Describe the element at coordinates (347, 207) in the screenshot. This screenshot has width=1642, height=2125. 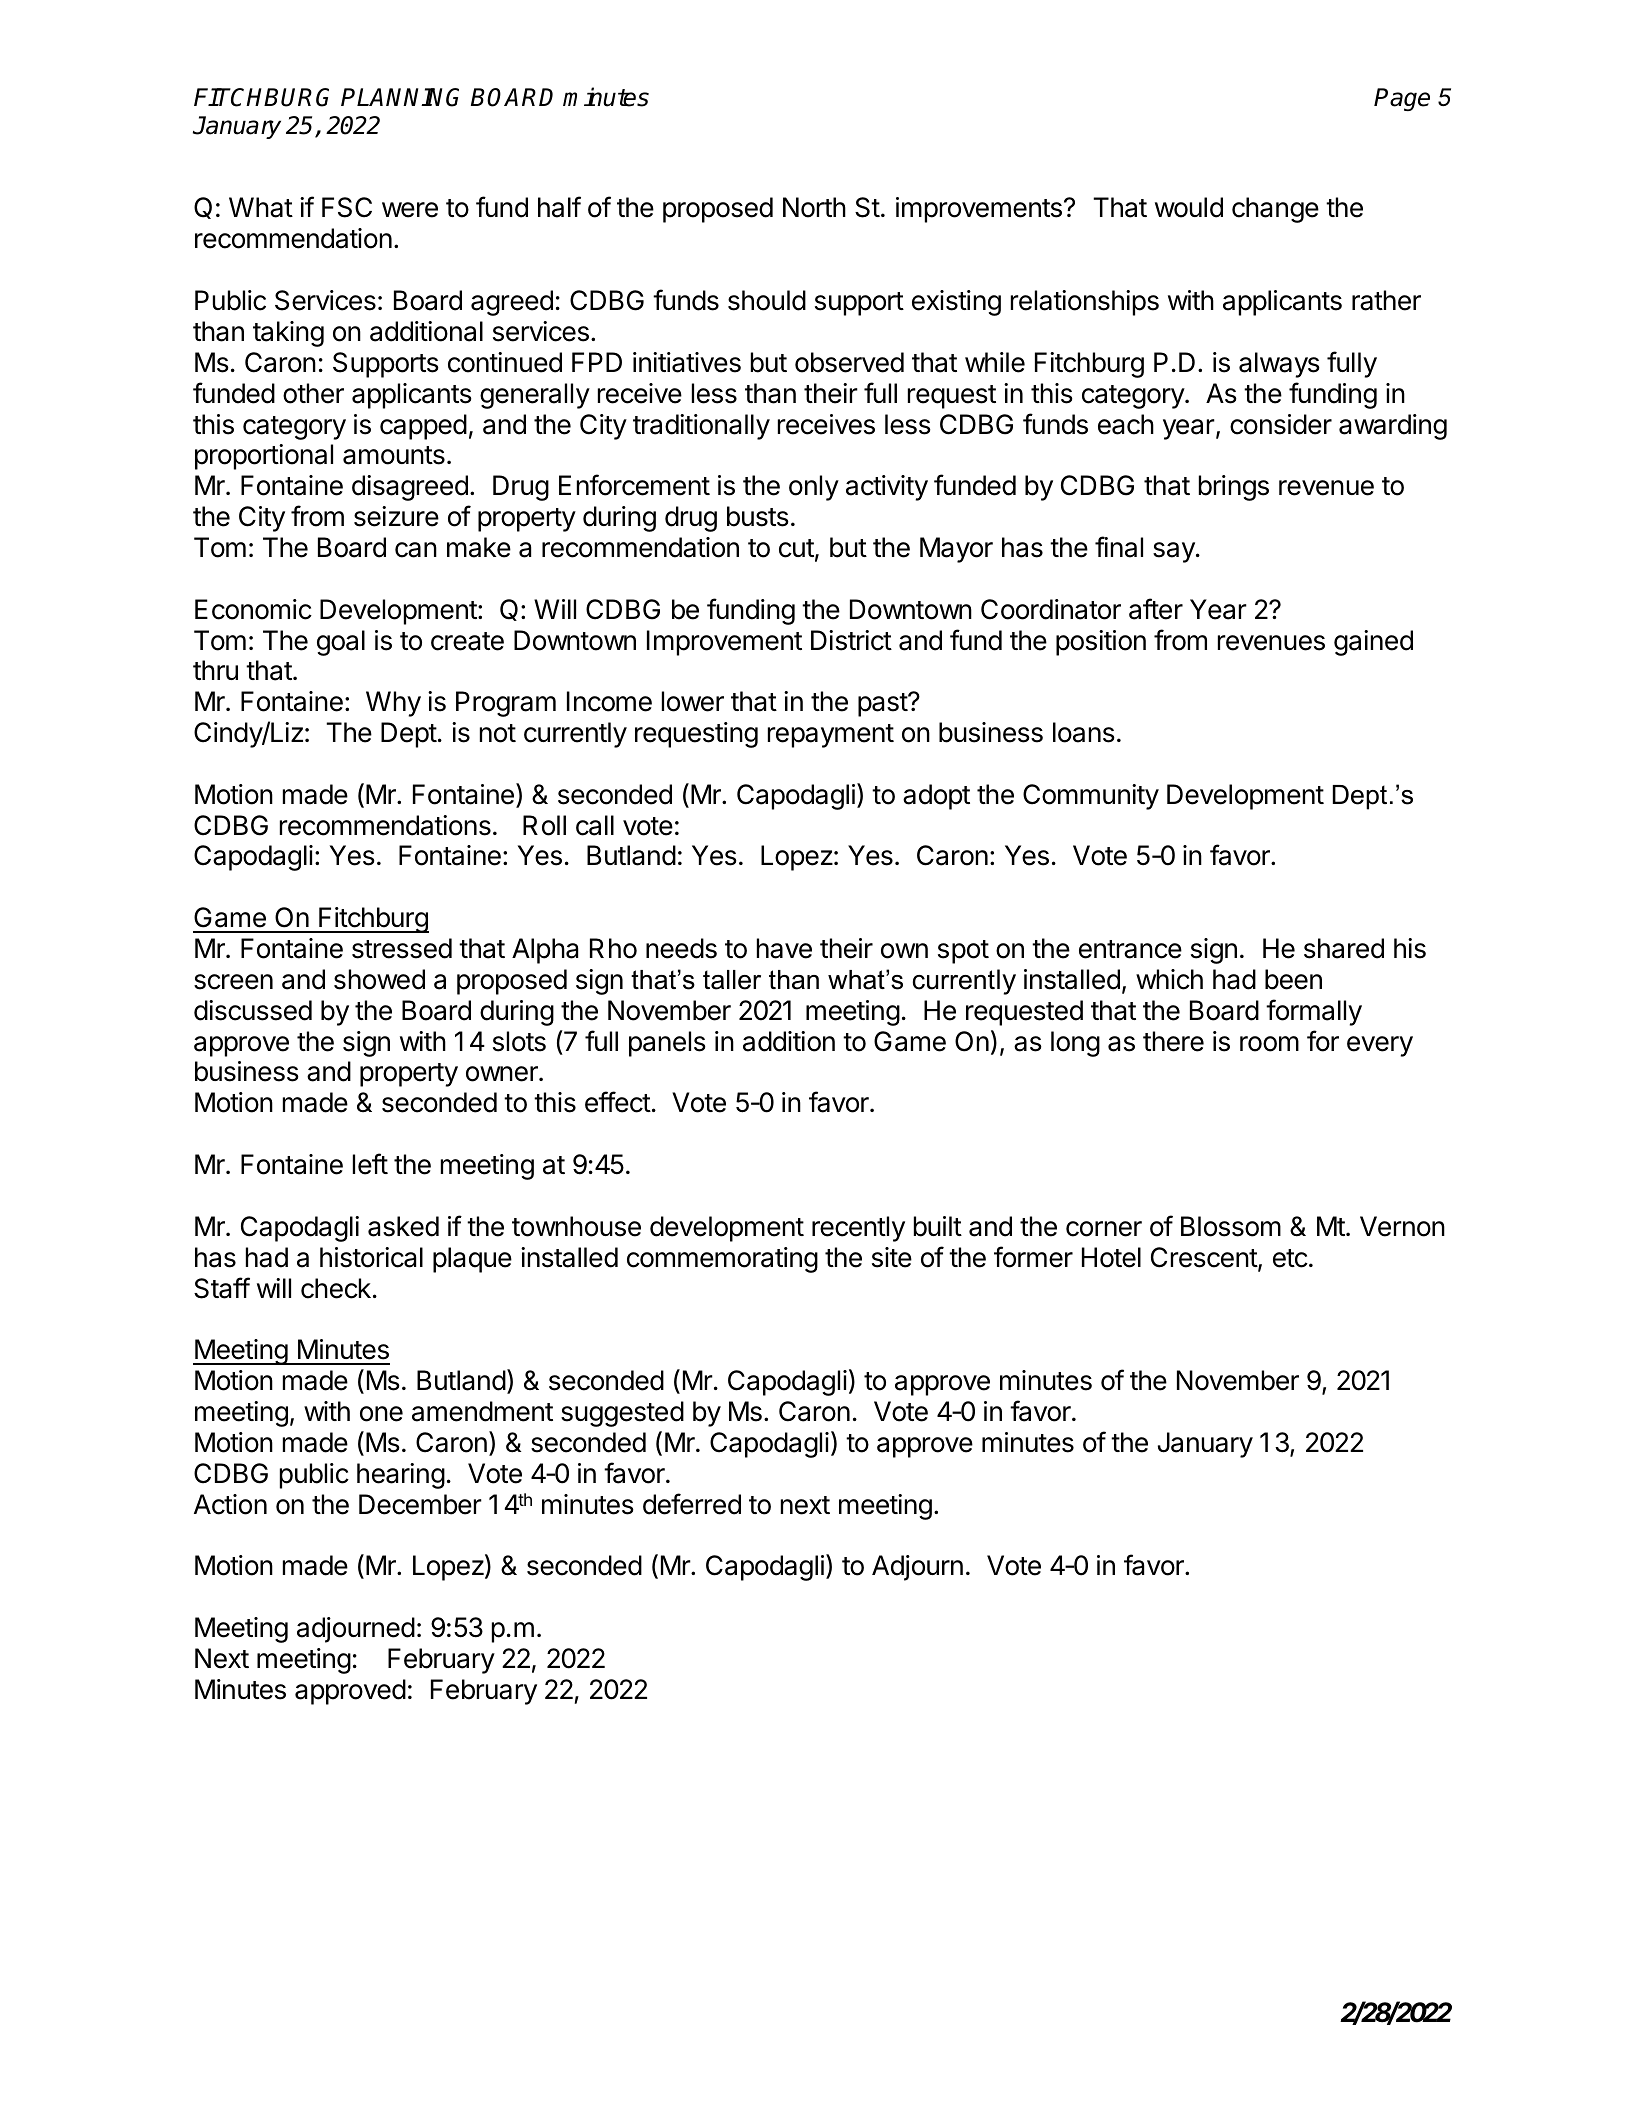
I see `FSC` at that location.
